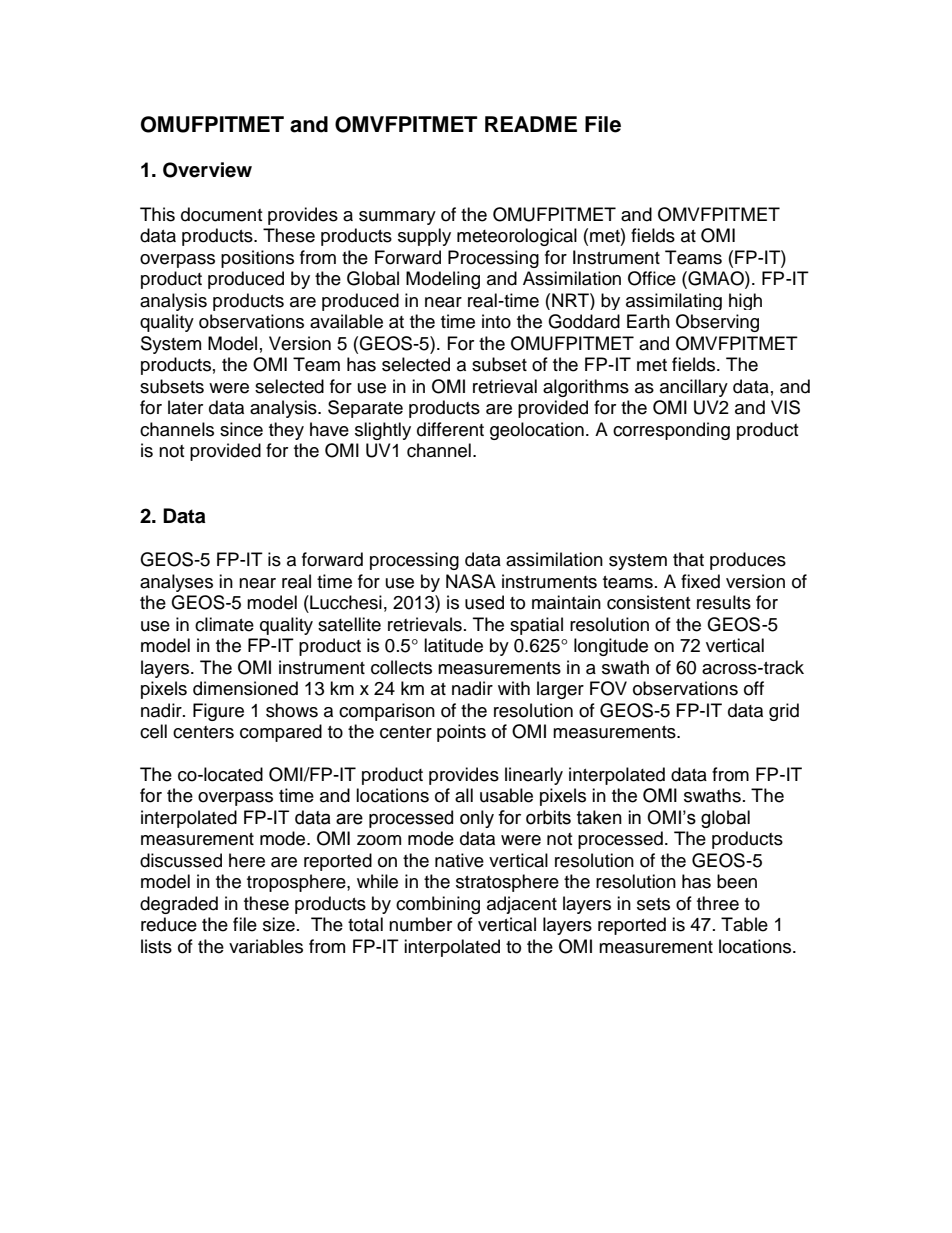 The width and height of the screenshot is (952, 1233). What do you see at coordinates (724, 602) in the screenshot?
I see `results` at bounding box center [724, 602].
